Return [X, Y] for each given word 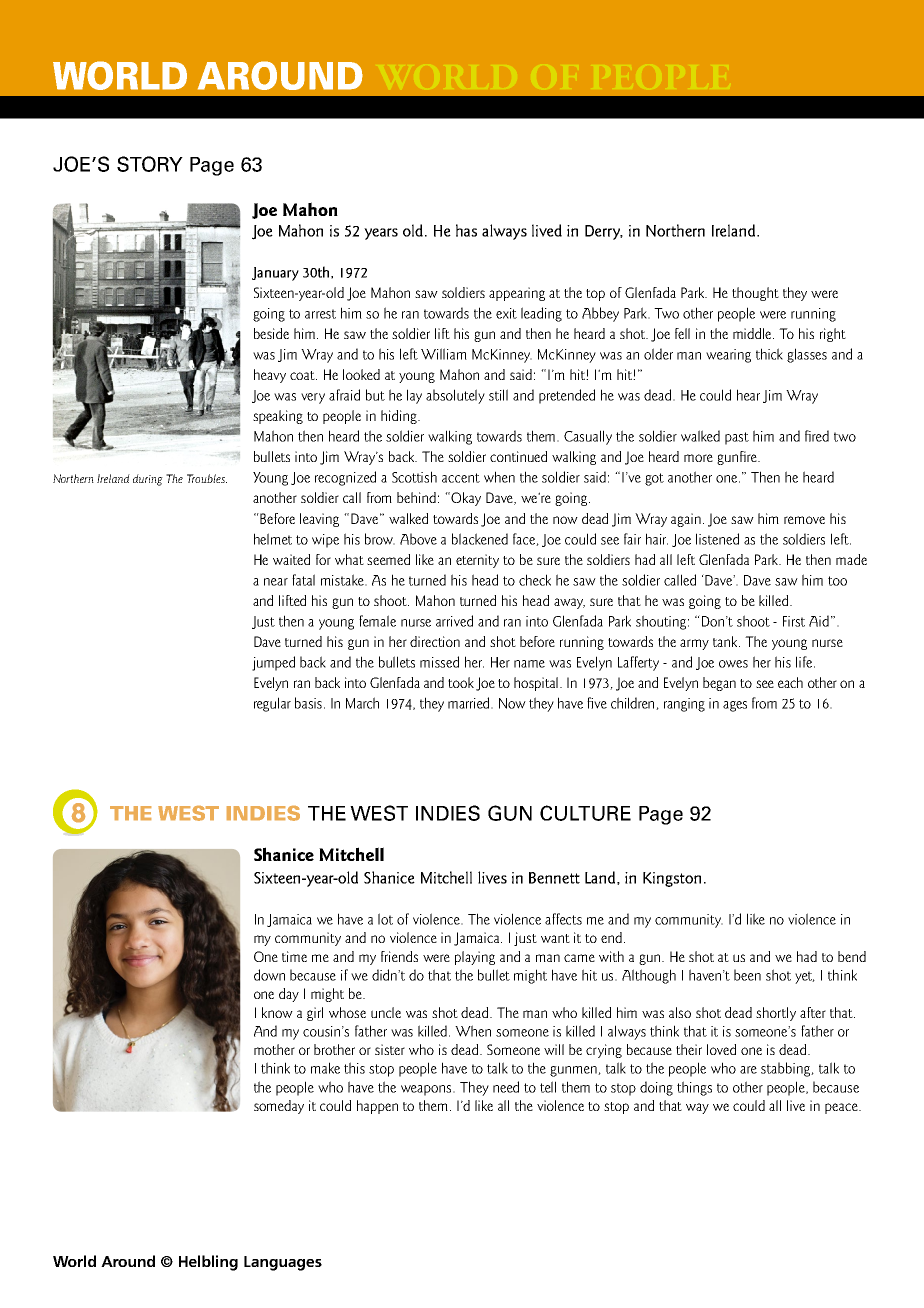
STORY [150, 164]
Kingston [672, 879]
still [498, 395]
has [466, 230]
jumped [273, 663]
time [294, 956]
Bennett [554, 878]
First [794, 621]
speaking [278, 417]
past [737, 438]
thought [755, 294]
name [529, 664]
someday [279, 1107]
